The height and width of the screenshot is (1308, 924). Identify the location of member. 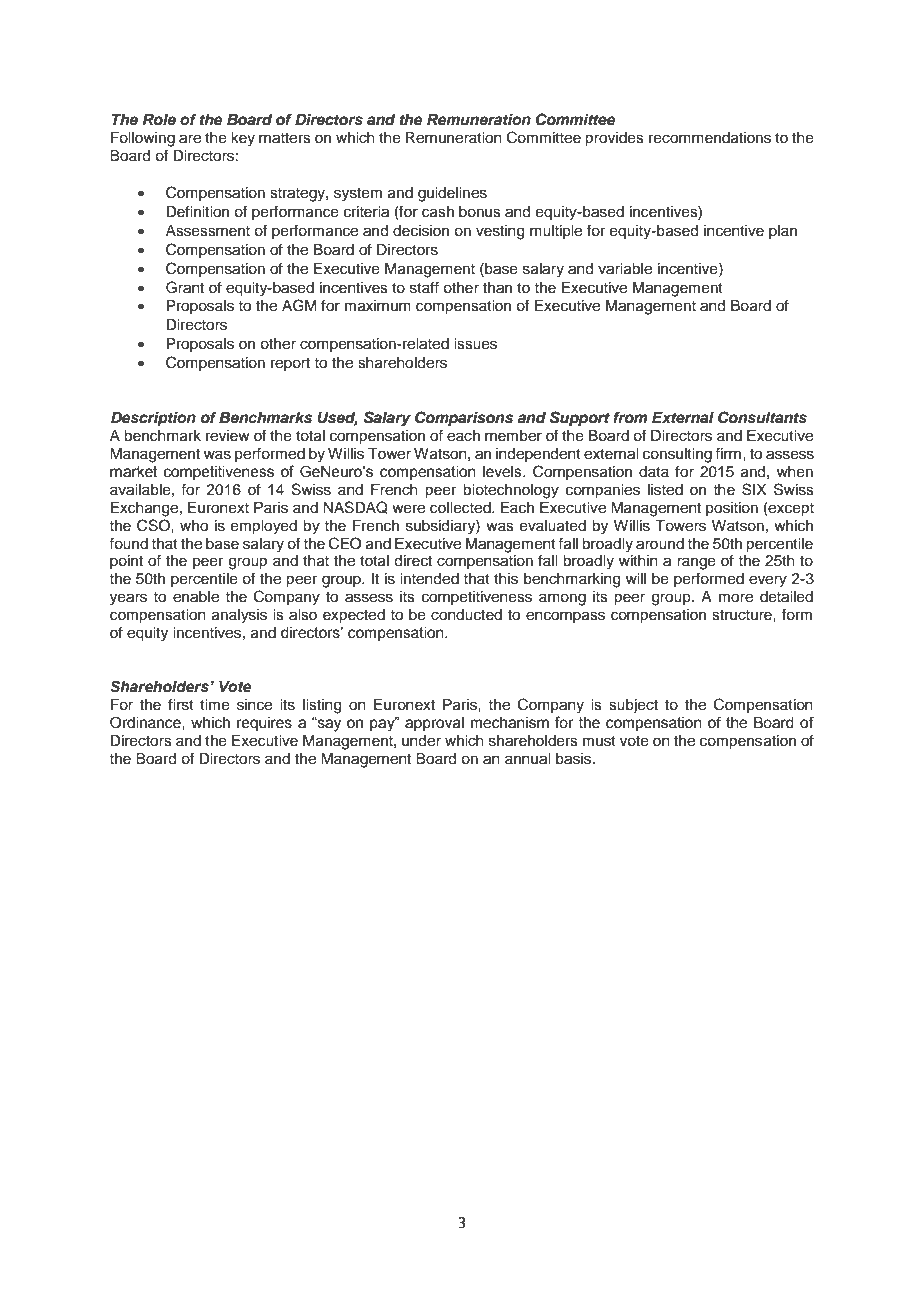
(513, 436).
